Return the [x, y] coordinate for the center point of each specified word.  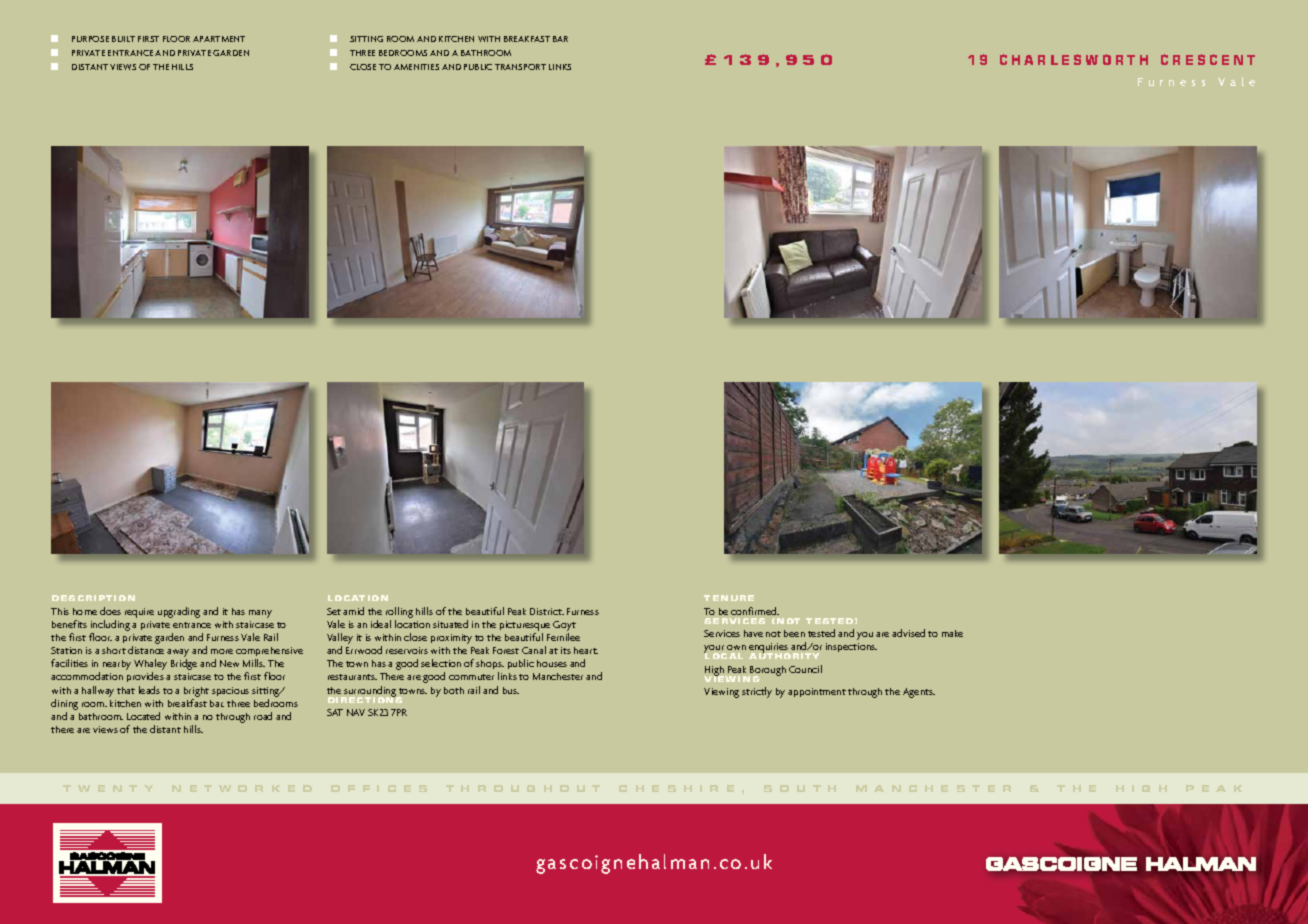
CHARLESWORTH [1074, 59]
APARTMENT [219, 39]
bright [196, 692]
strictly [757, 692]
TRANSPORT [520, 67]
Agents [919, 693]
